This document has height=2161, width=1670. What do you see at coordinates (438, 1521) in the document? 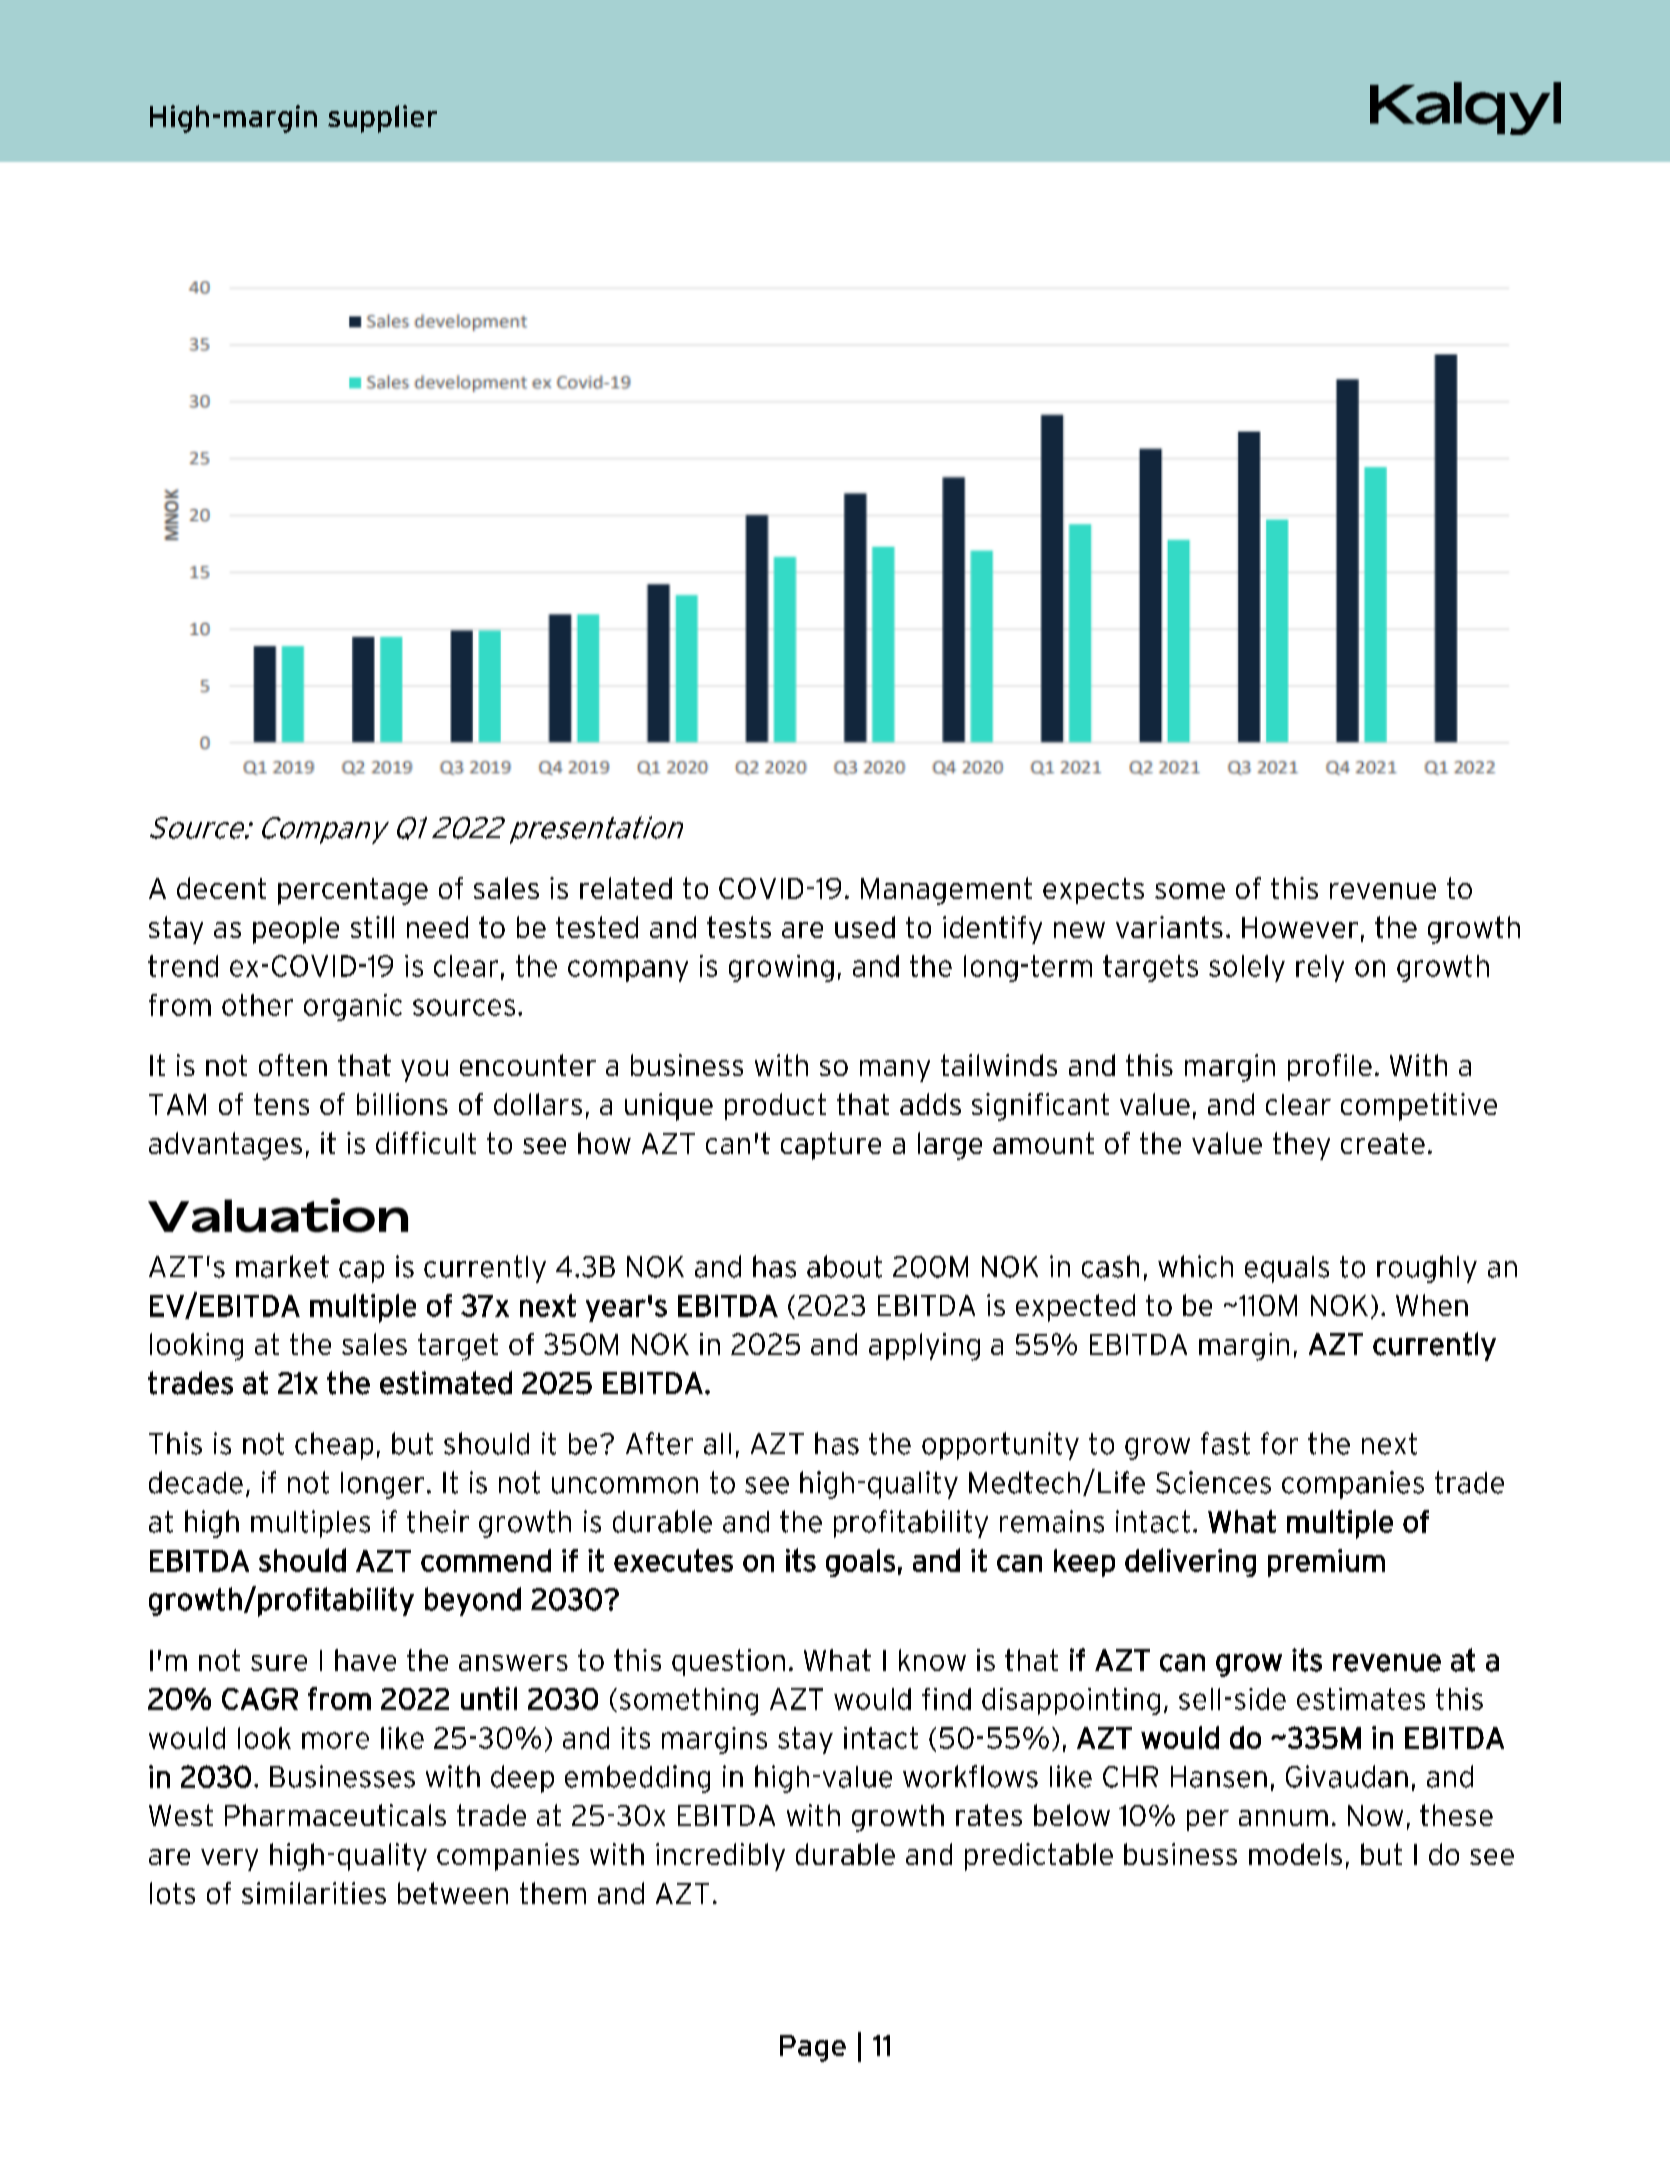
I see `their` at bounding box center [438, 1521].
